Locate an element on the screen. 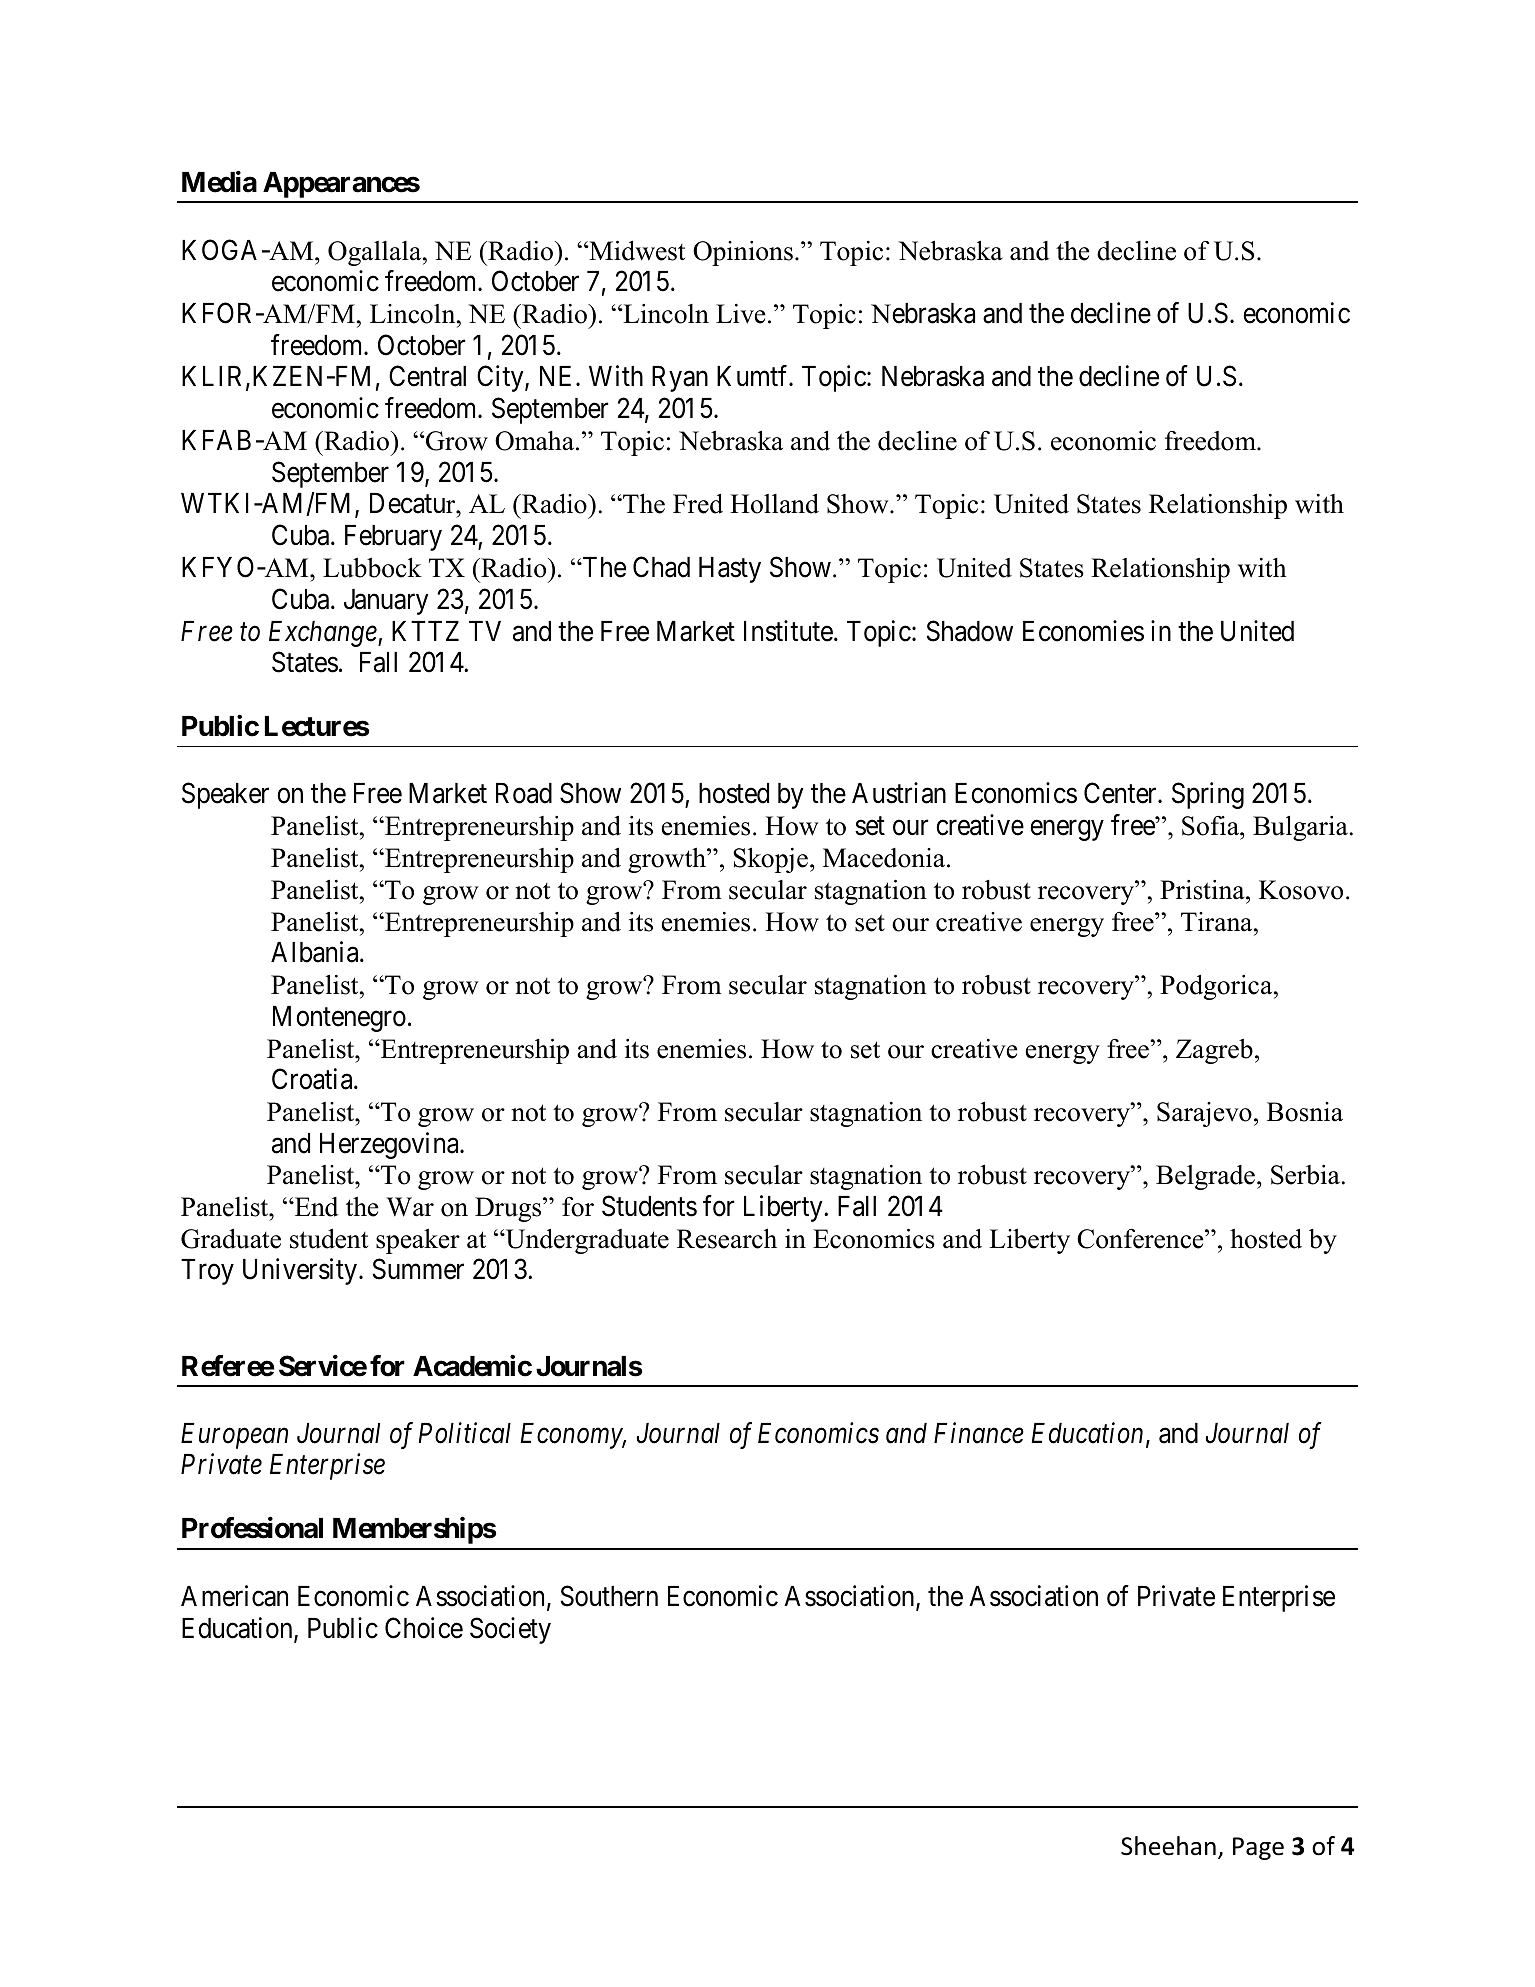  Hasty is located at coordinates (730, 570).
